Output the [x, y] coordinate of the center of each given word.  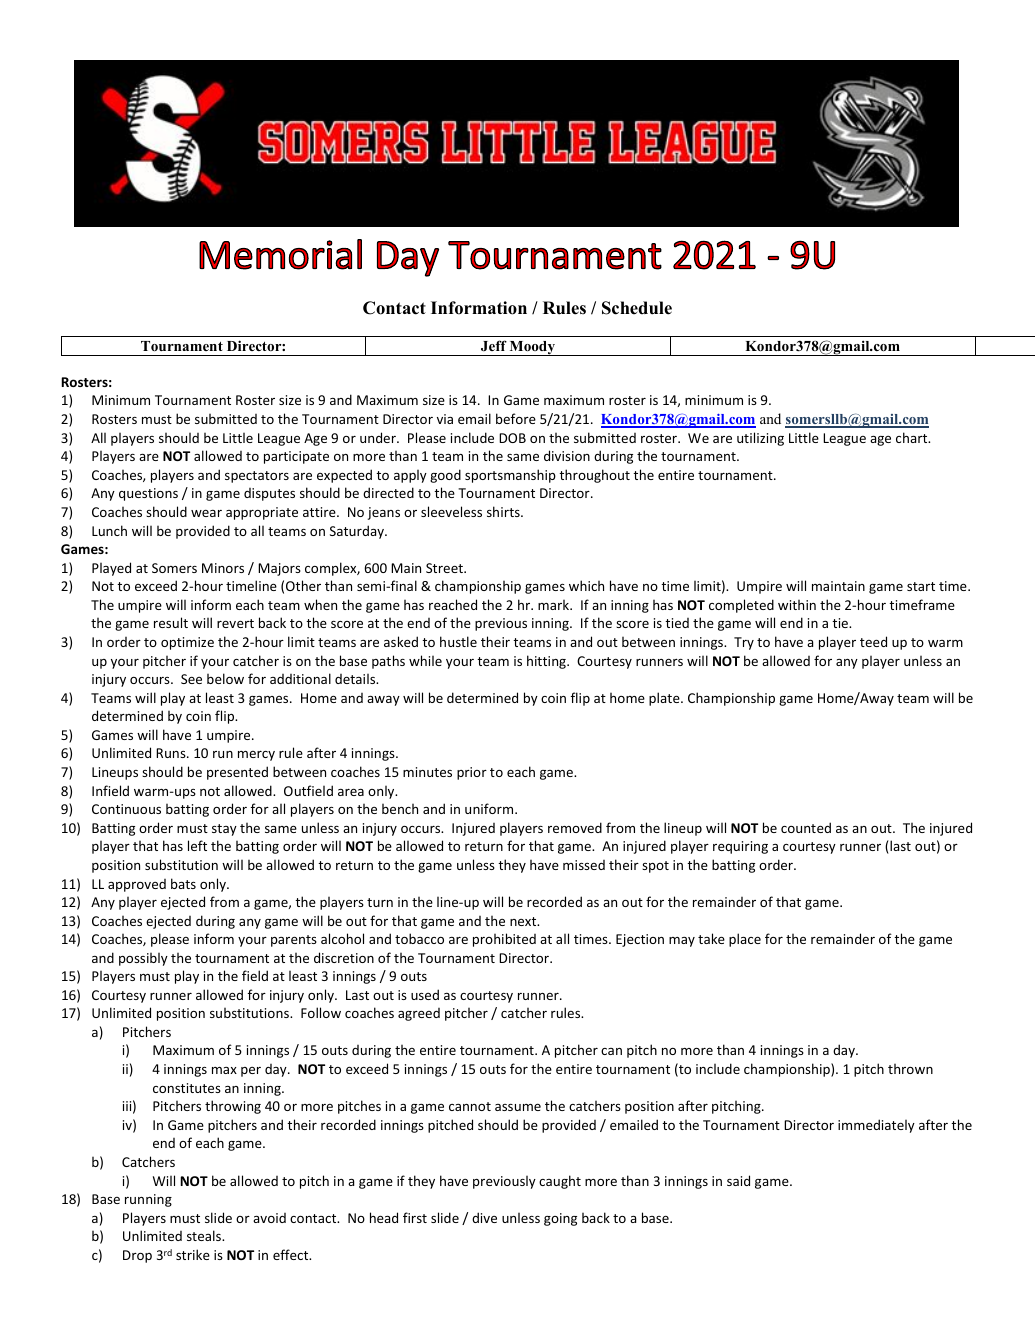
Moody [532, 348]
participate [296, 457]
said [738, 1180]
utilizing [760, 439]
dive [484, 1217]
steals [205, 1235]
